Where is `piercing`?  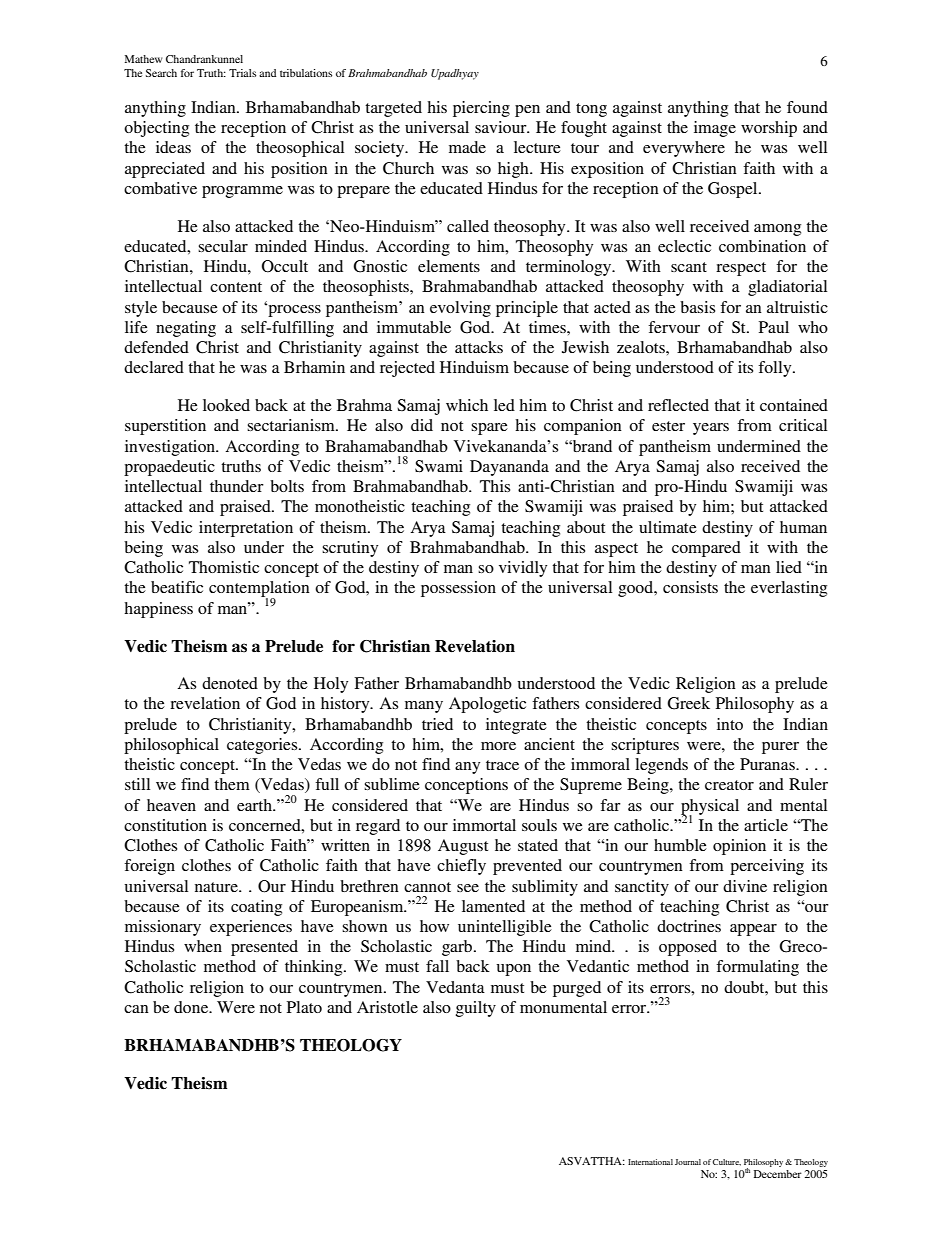 piercing is located at coordinates (481, 109).
